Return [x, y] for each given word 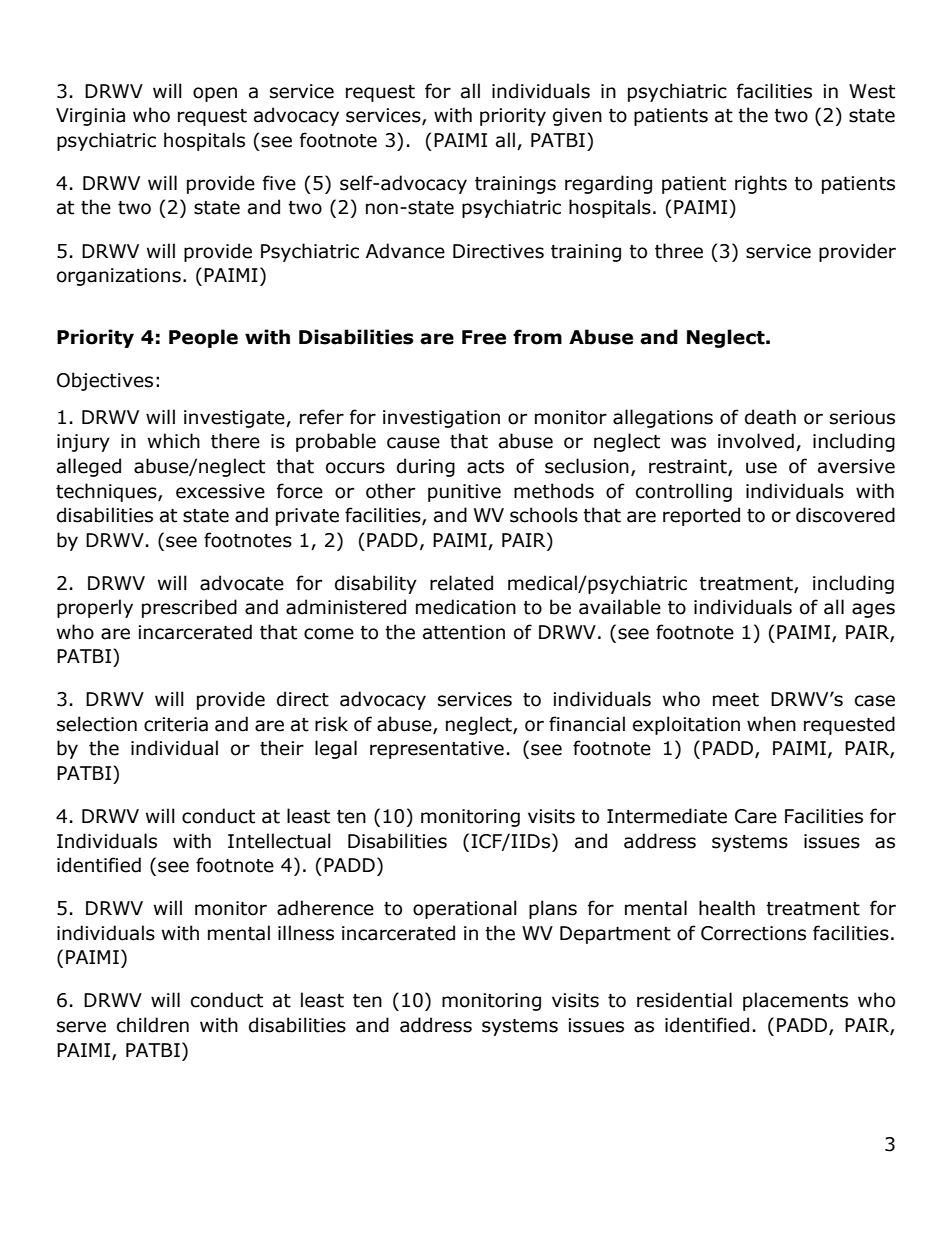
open [215, 94]
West [872, 91]
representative [437, 750]
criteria [176, 724]
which [174, 441]
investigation [441, 419]
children [153, 1025]
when [771, 724]
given [577, 117]
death [770, 417]
